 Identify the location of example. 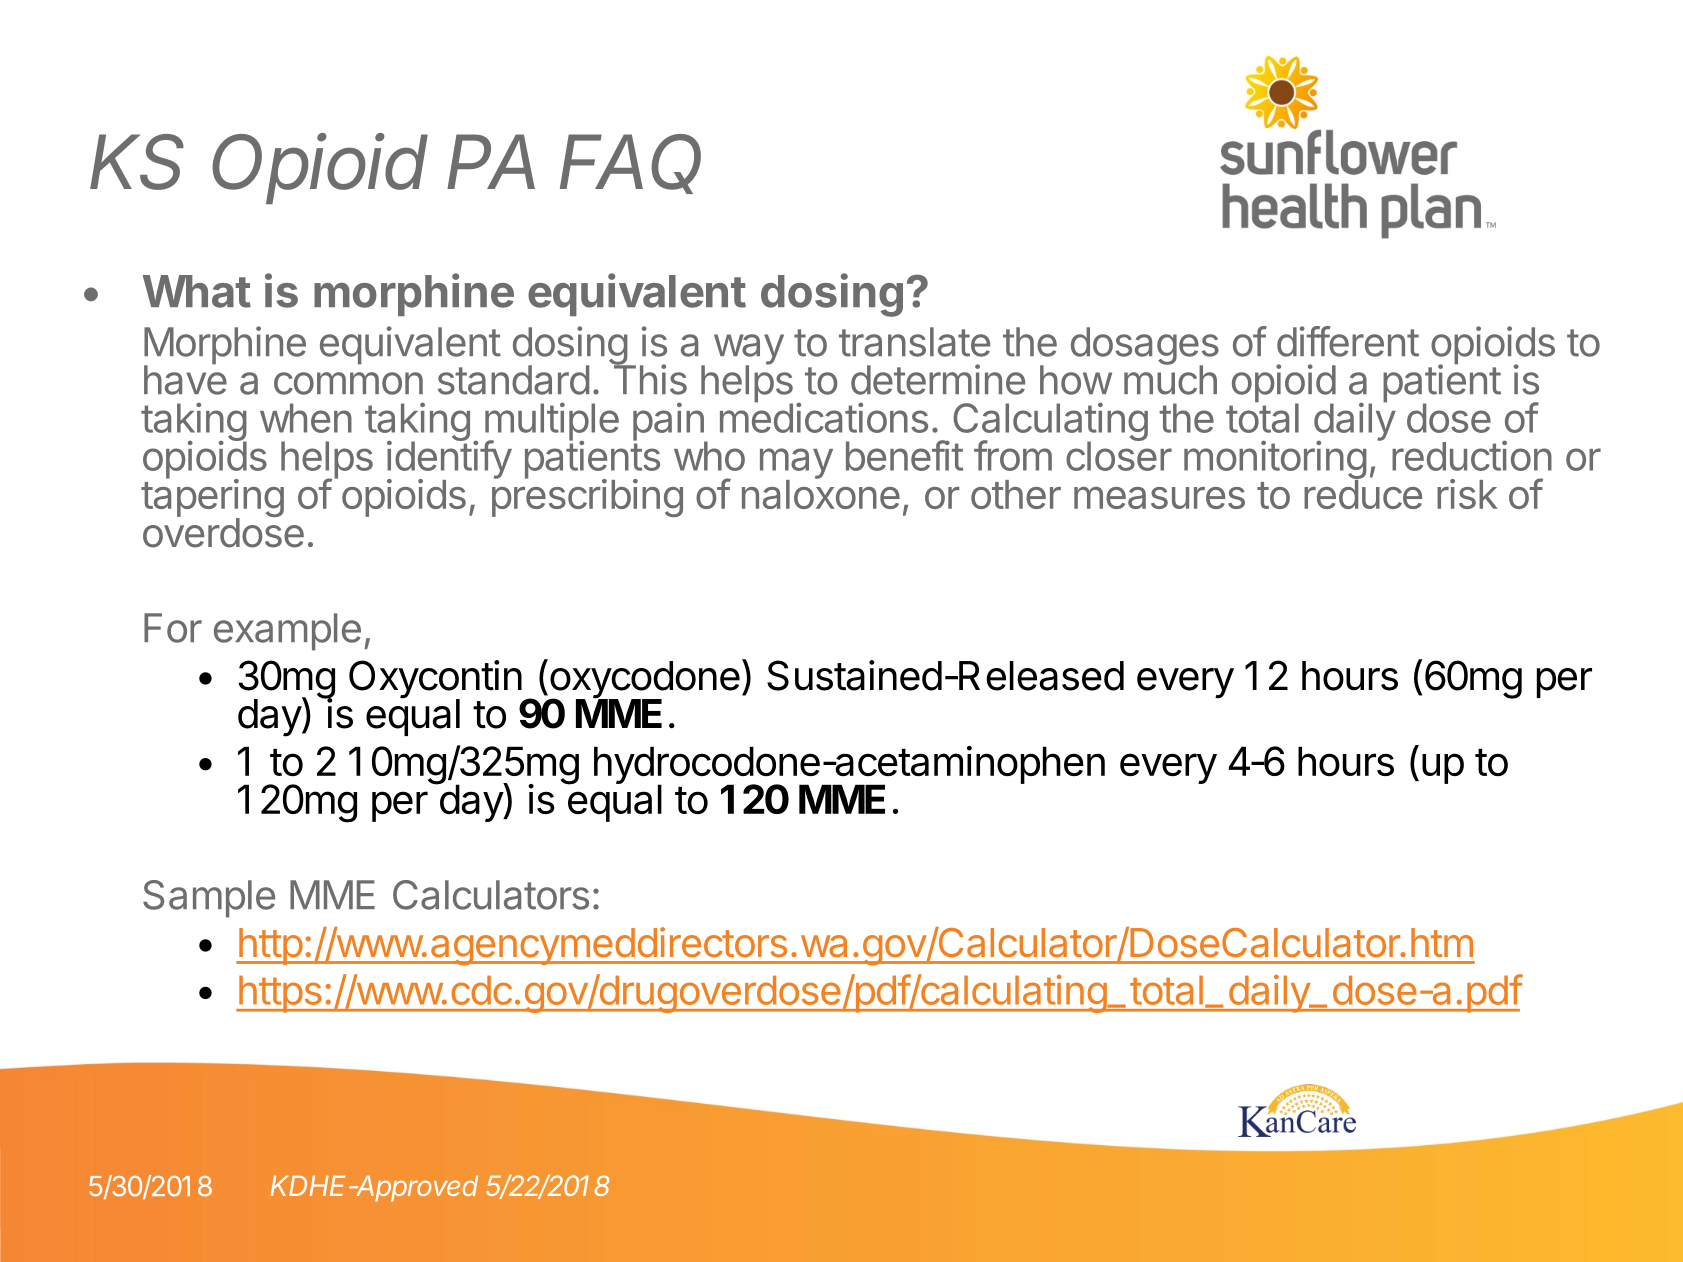
(287, 632).
